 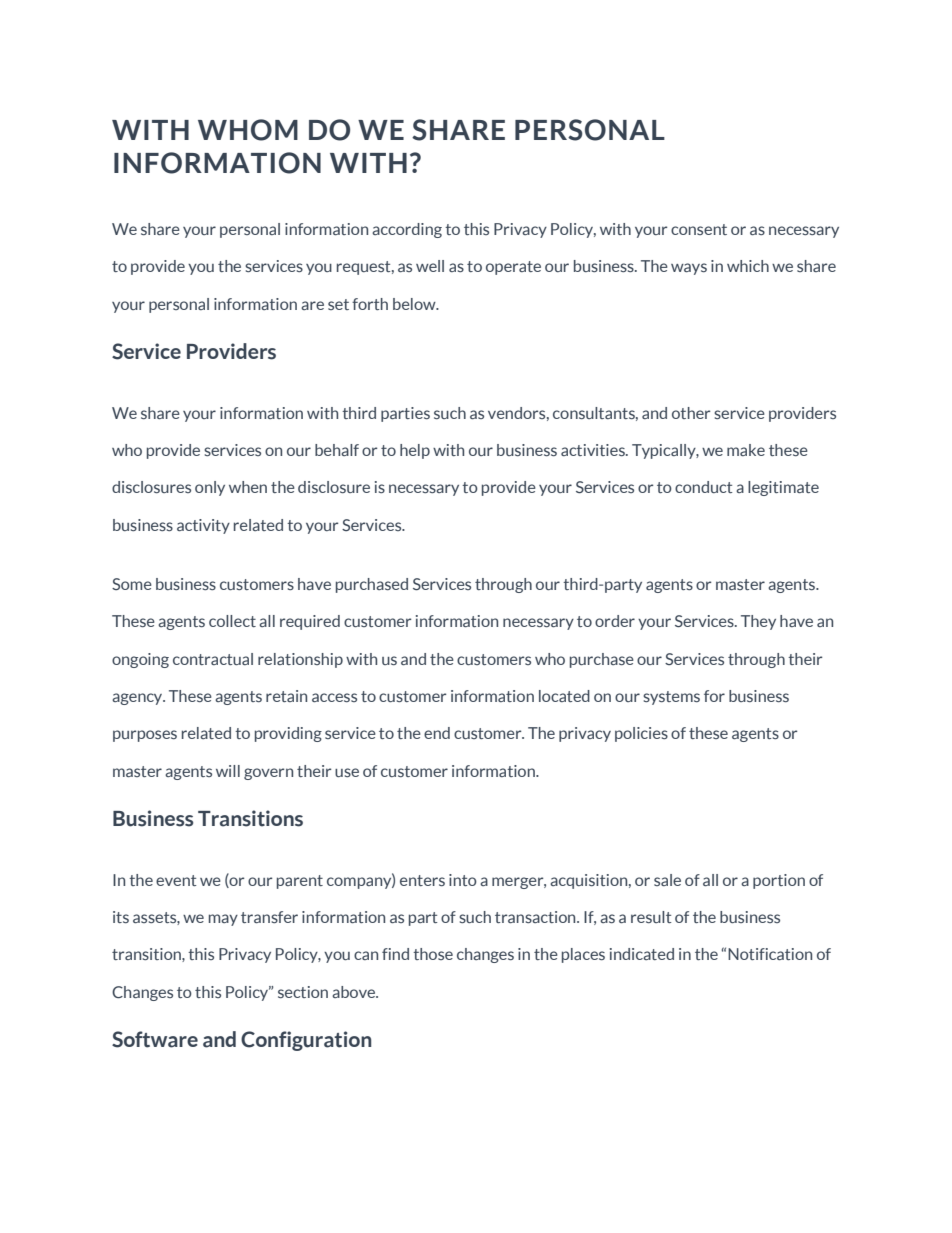 I want to click on other, so click(x=691, y=413).
